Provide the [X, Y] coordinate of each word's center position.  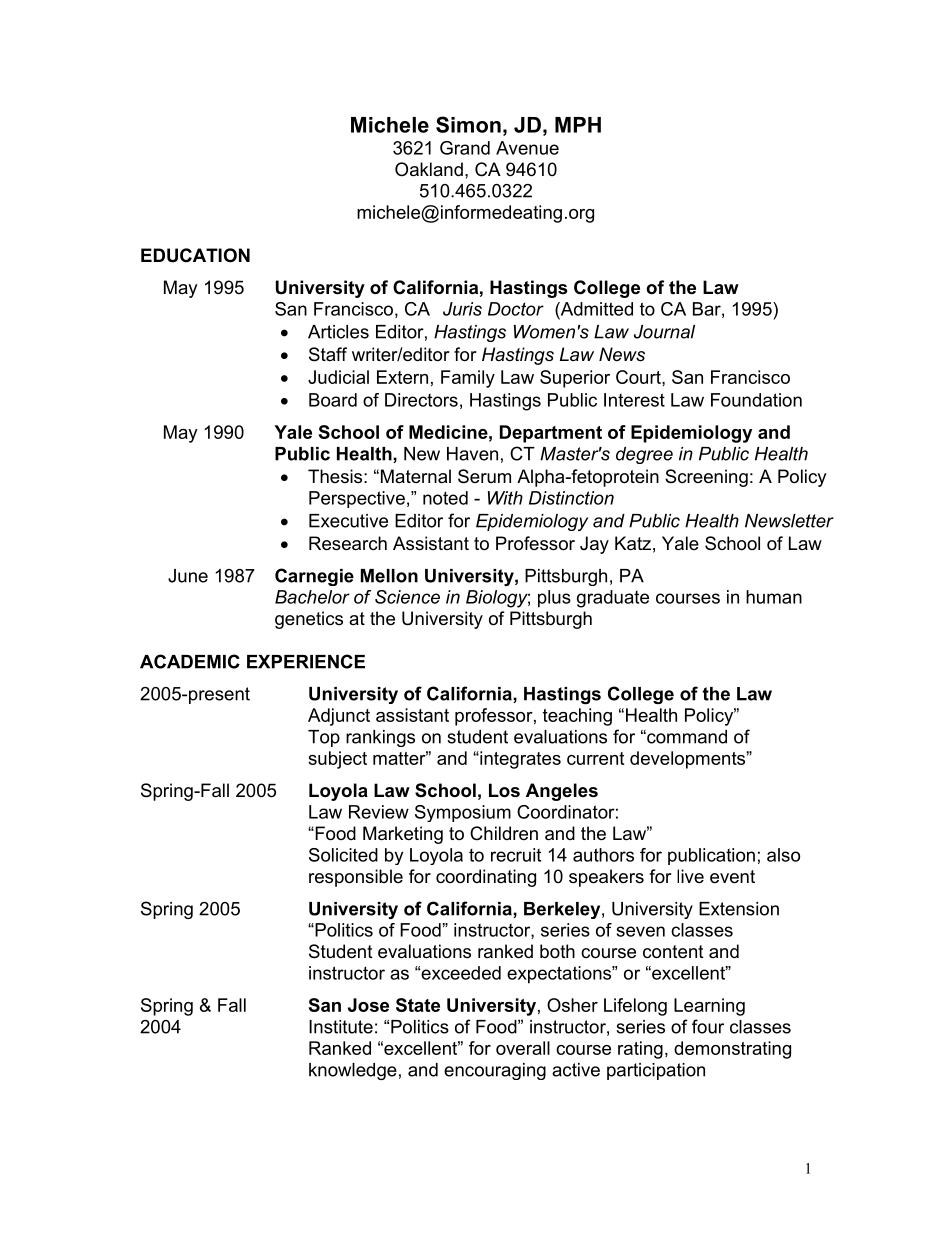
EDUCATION [195, 255]
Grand [465, 148]
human [774, 597]
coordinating [486, 878]
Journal [664, 332]
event [732, 877]
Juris [462, 309]
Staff [328, 354]
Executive [348, 521]
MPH [578, 125]
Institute [341, 1027]
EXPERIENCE [306, 661]
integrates [519, 760]
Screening [706, 478]
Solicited [343, 855]
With [505, 498]
